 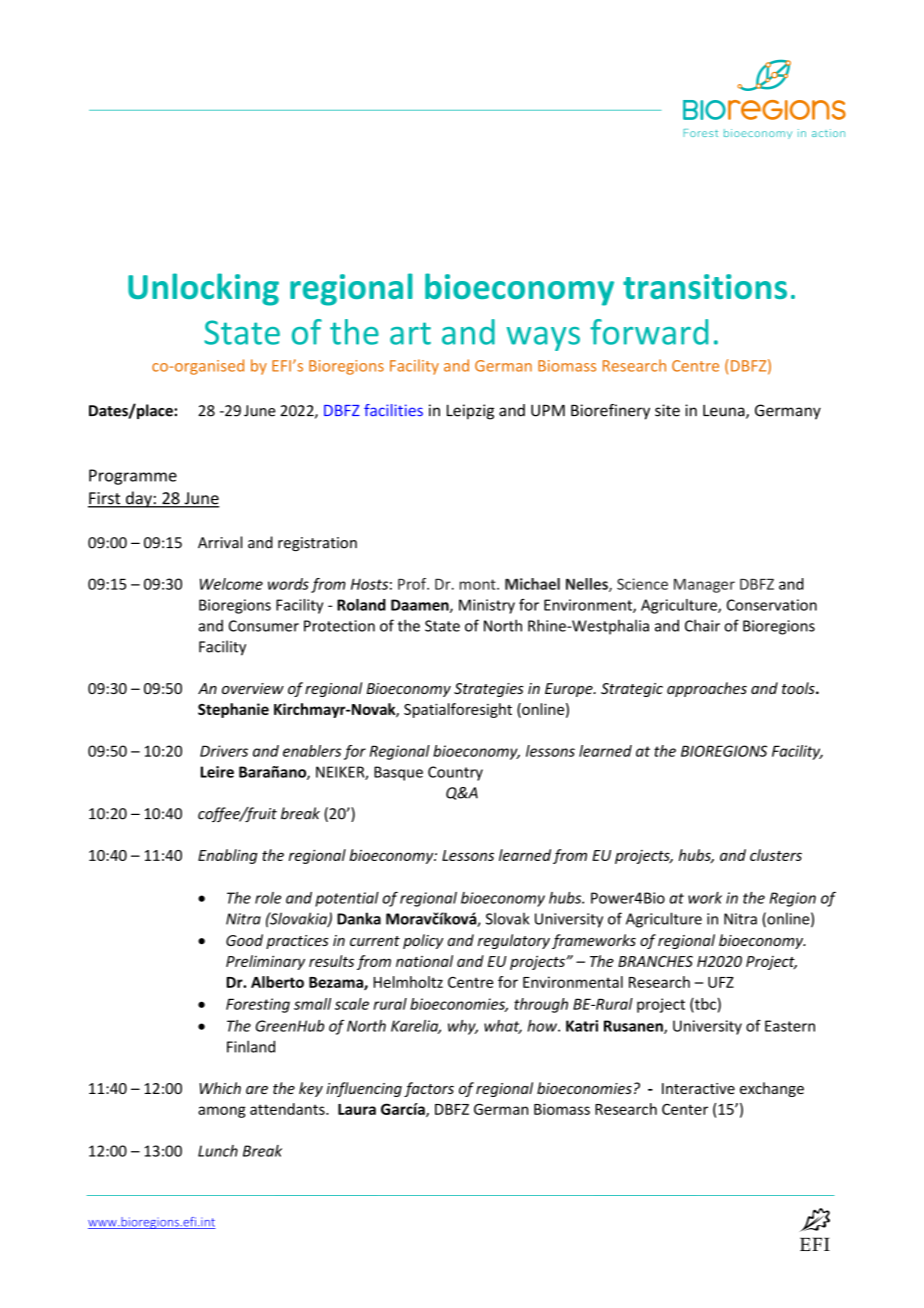 I want to click on approaches, so click(x=707, y=689).
